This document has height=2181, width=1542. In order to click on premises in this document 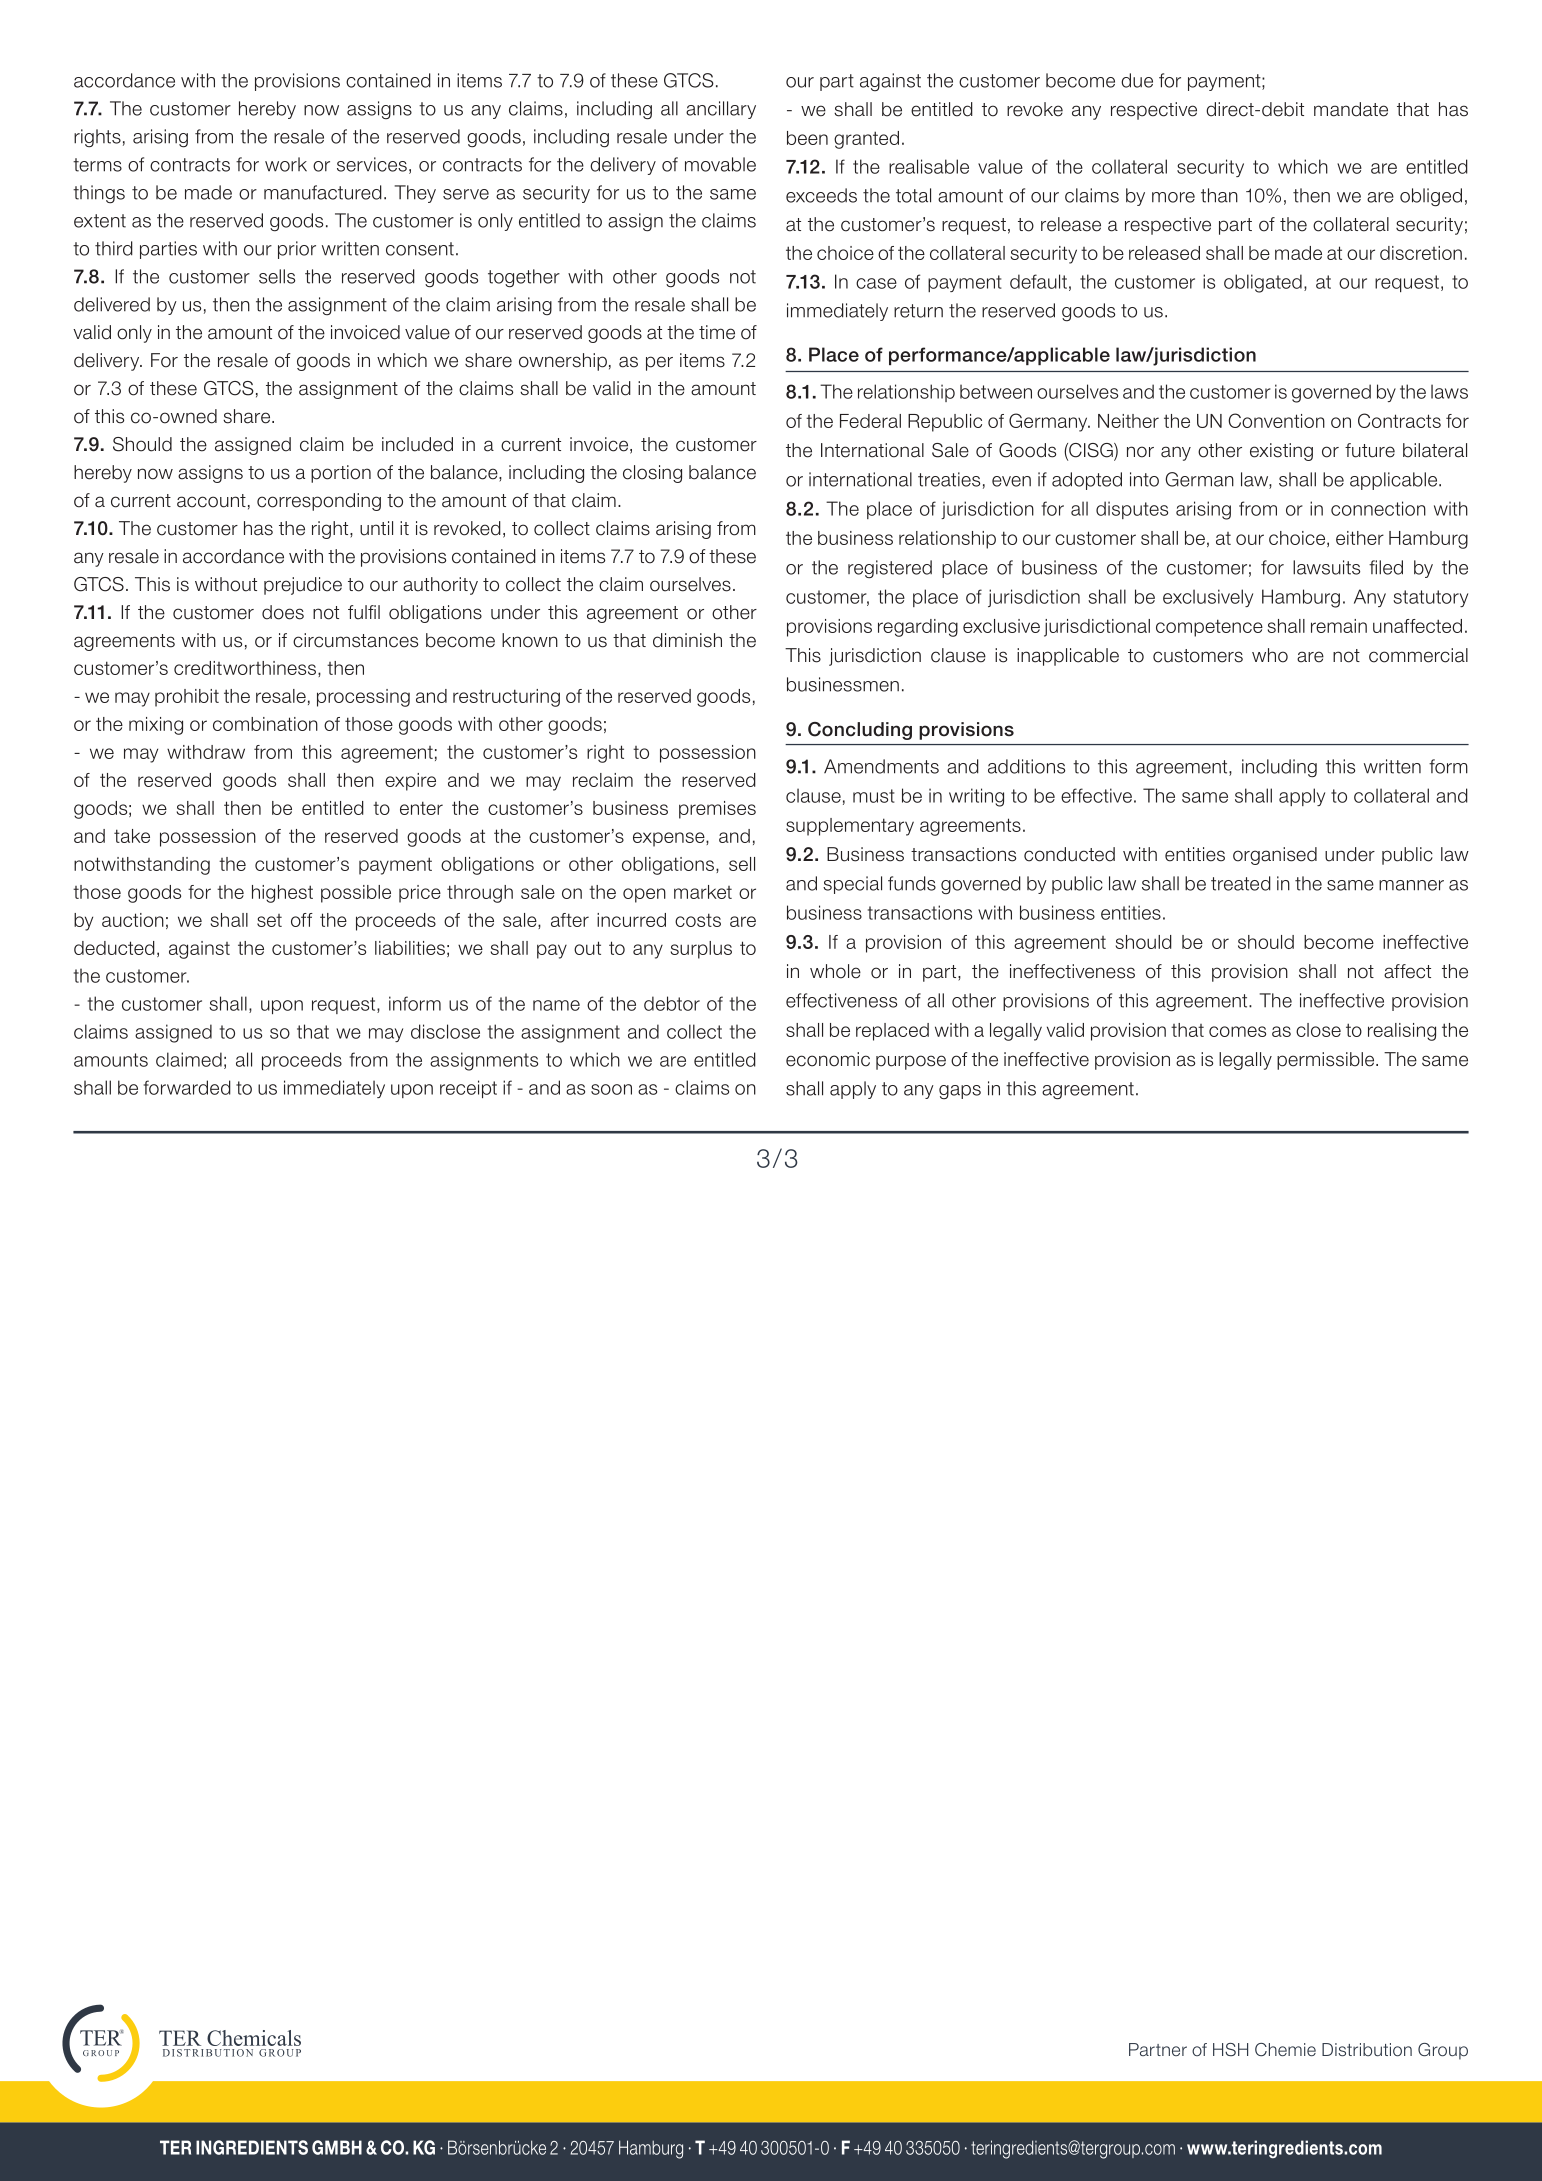, I will do `click(717, 810)`.
